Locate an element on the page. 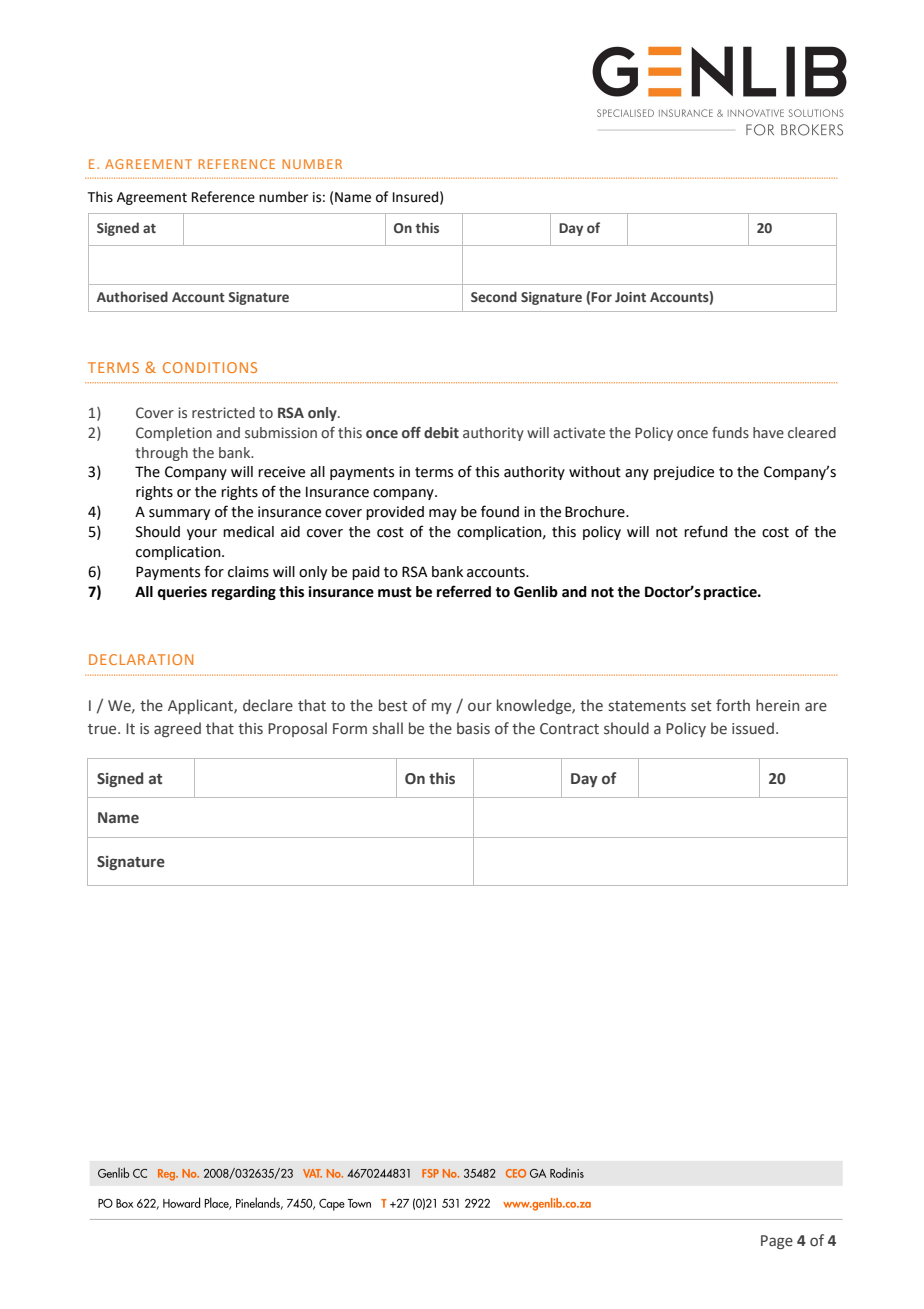  DECLARATION is located at coordinates (141, 659).
